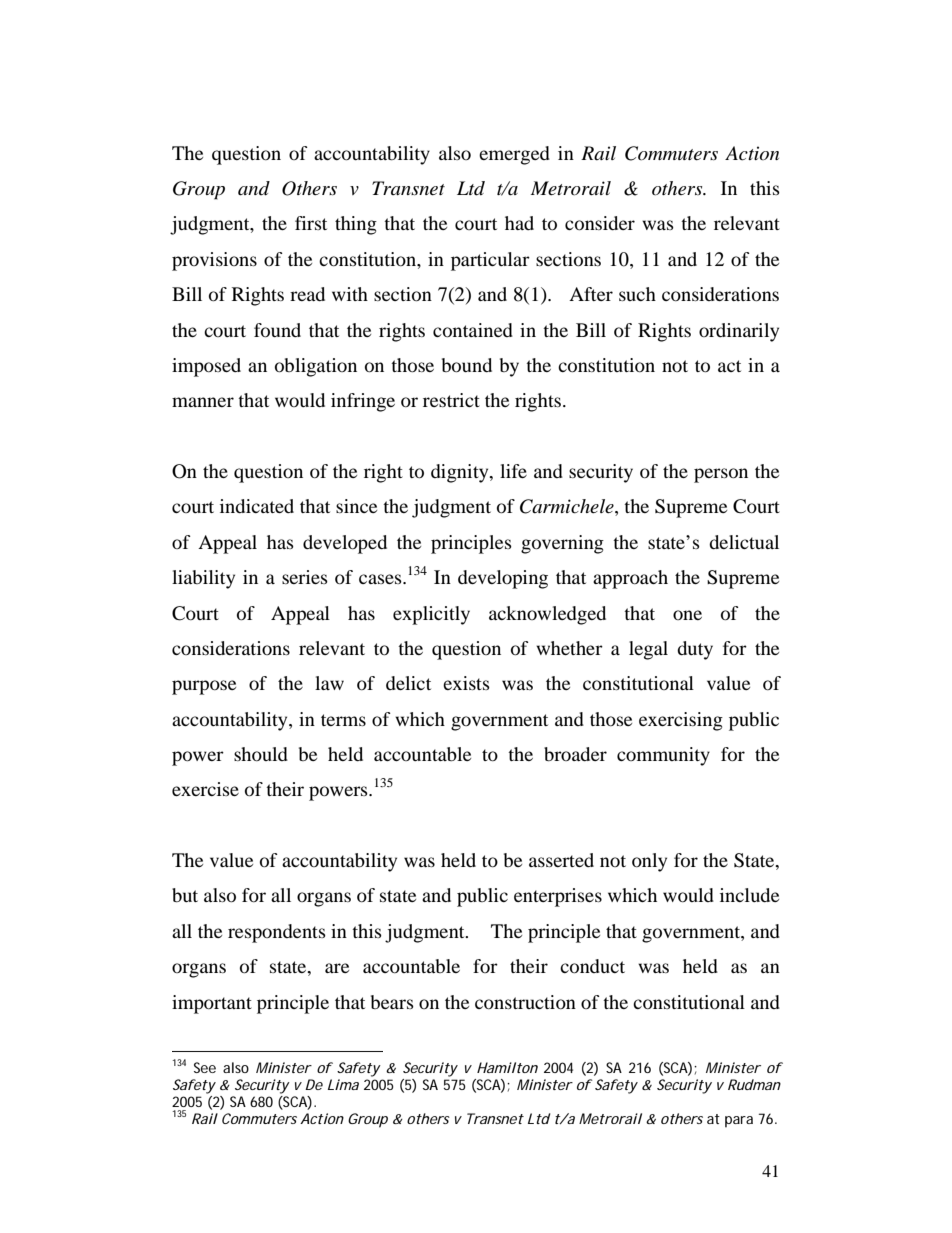 The height and width of the screenshot is (1233, 952). What do you see at coordinates (261, 754) in the screenshot?
I see `should` at bounding box center [261, 754].
